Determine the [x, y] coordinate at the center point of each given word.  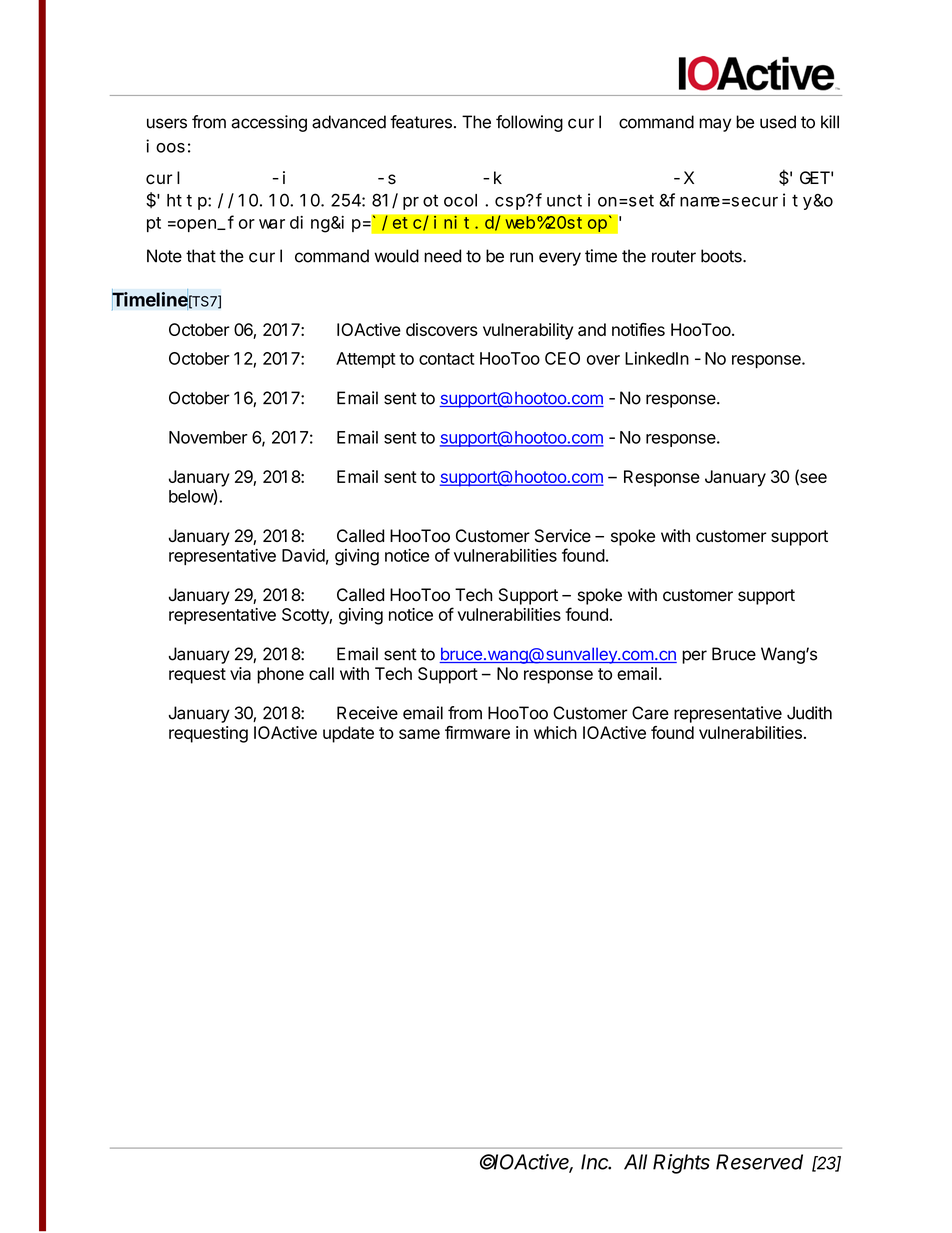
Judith [809, 713]
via [240, 673]
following [529, 123]
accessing [269, 123]
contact [447, 359]
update [348, 734]
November [208, 437]
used [778, 122]
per [694, 657]
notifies [638, 329]
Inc [596, 1162]
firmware [477, 732]
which [555, 732]
